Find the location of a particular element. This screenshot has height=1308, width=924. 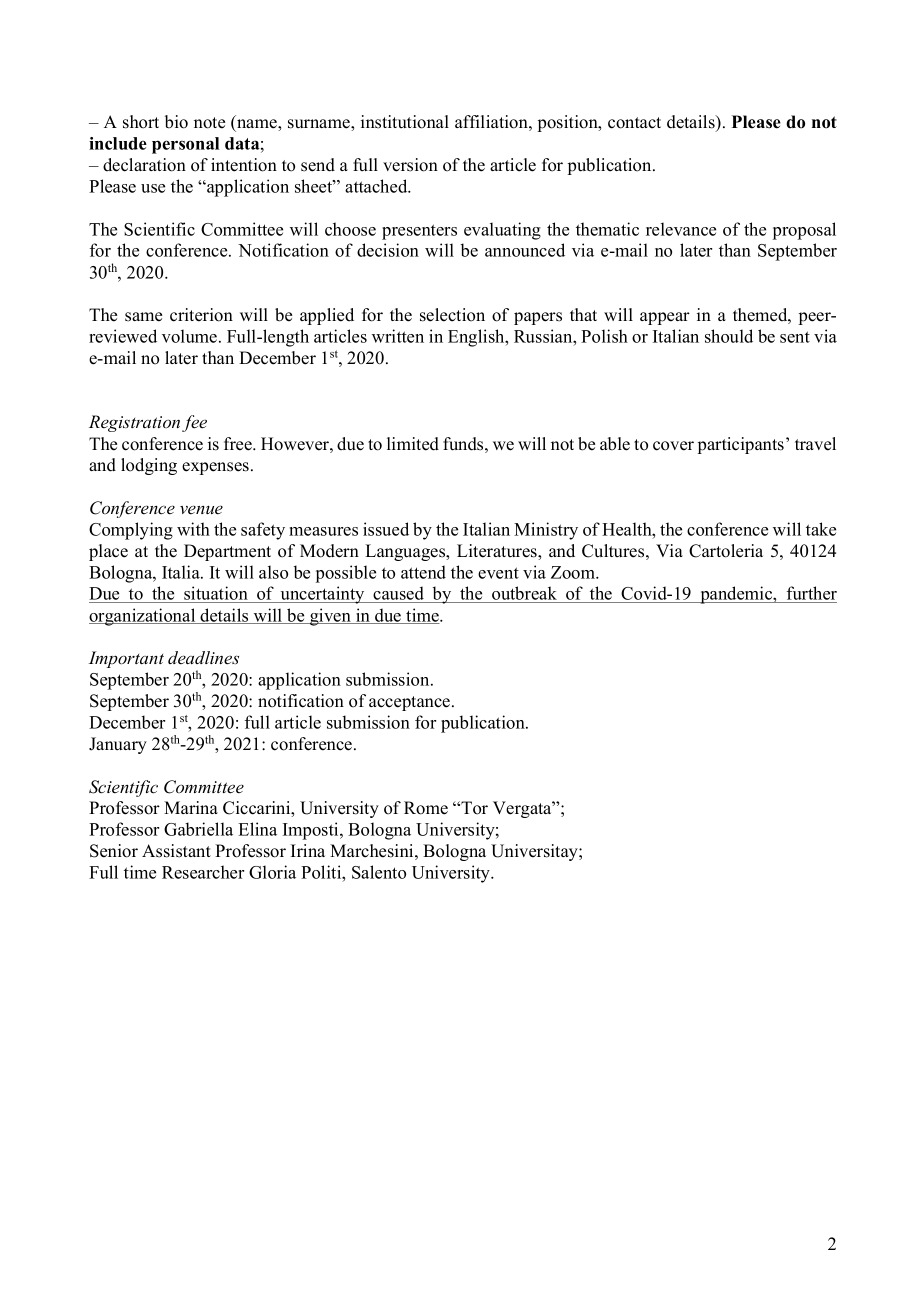

venue is located at coordinates (201, 510).
